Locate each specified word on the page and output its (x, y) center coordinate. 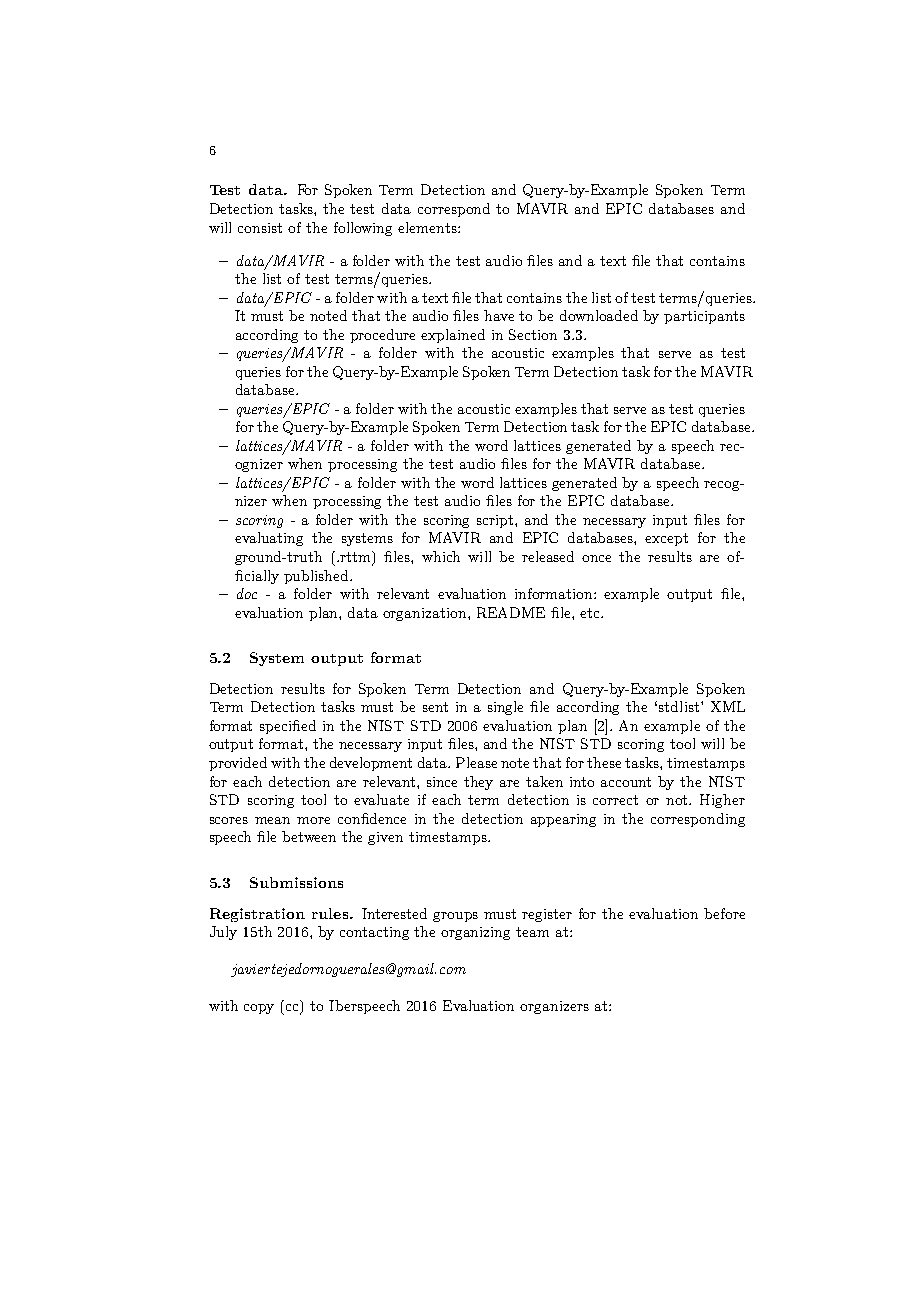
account (626, 782)
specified (288, 727)
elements (428, 227)
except (666, 539)
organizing (475, 933)
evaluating (269, 539)
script (496, 521)
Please (476, 762)
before (724, 913)
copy (259, 1009)
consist (260, 228)
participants (704, 317)
